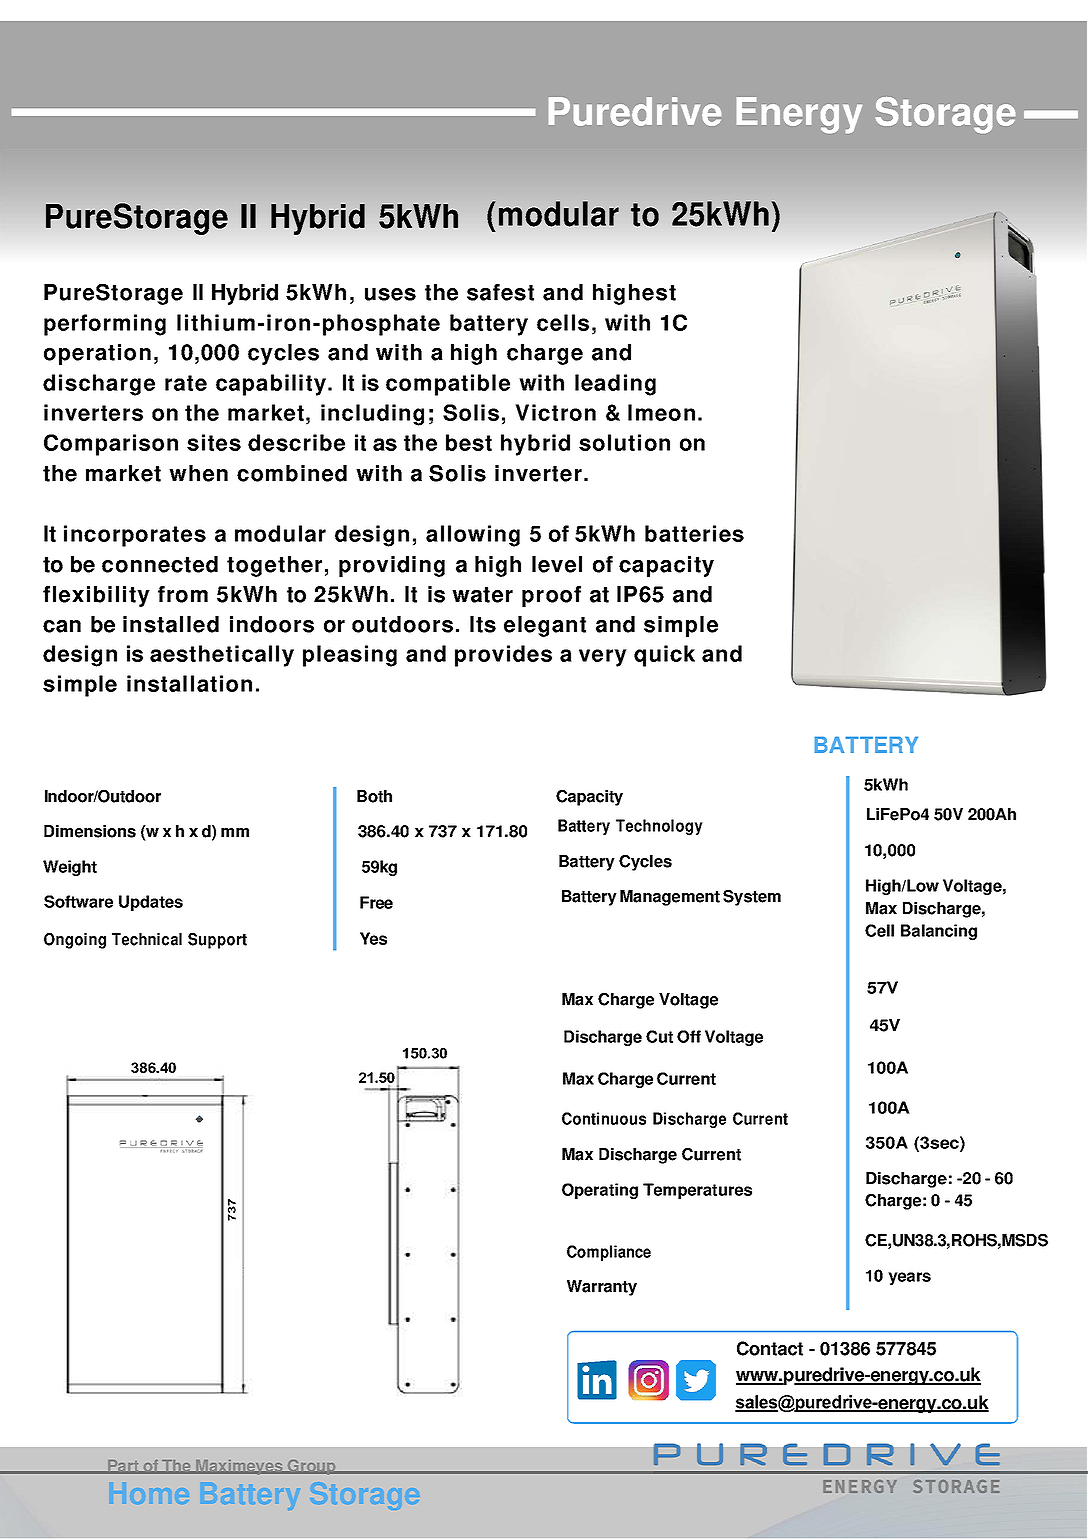 This screenshot has height=1539, width=1088. What do you see at coordinates (770, 1348) in the screenshot?
I see `Contact` at bounding box center [770, 1348].
